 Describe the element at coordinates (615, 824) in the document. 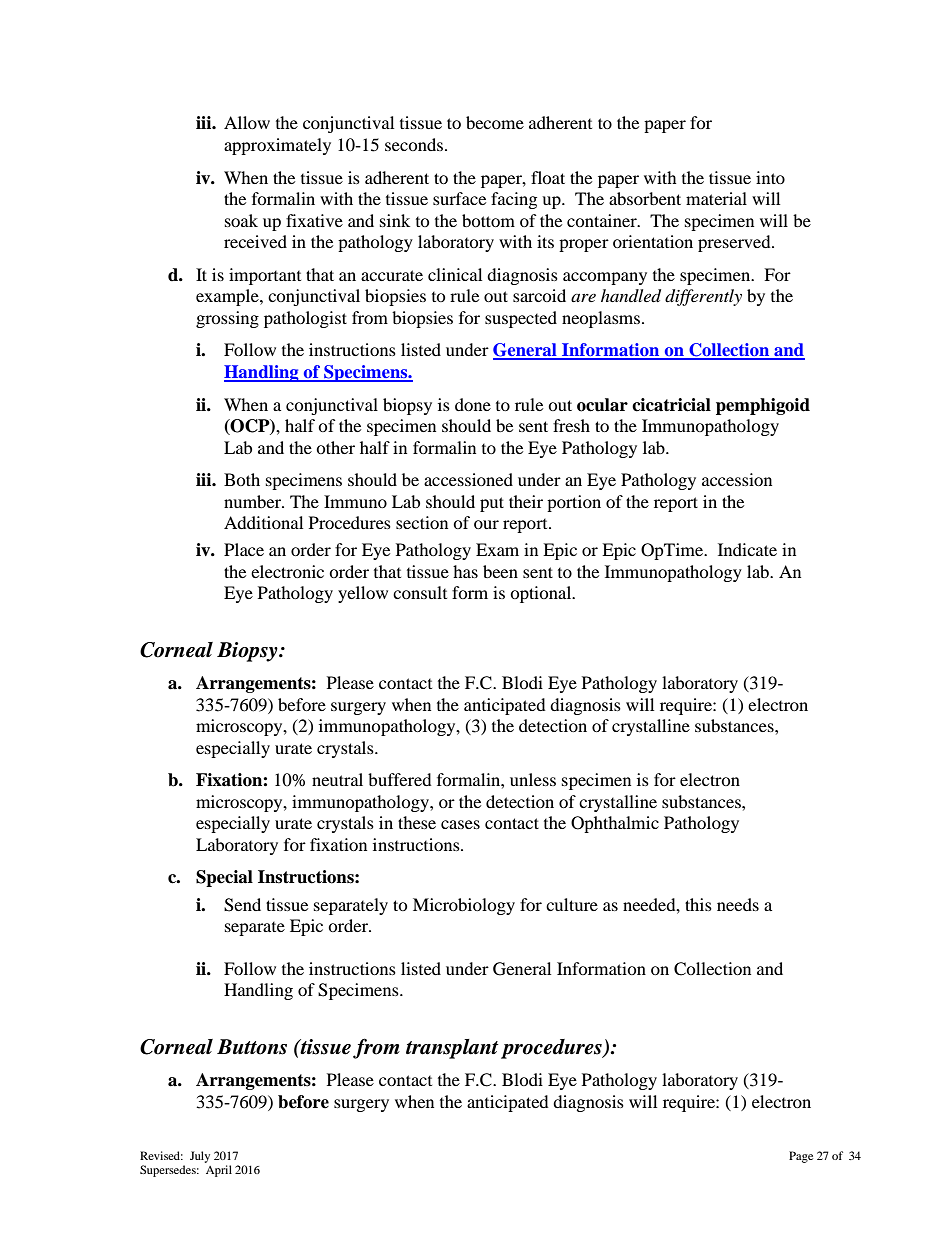

I see `Ophthalmic` at that location.
